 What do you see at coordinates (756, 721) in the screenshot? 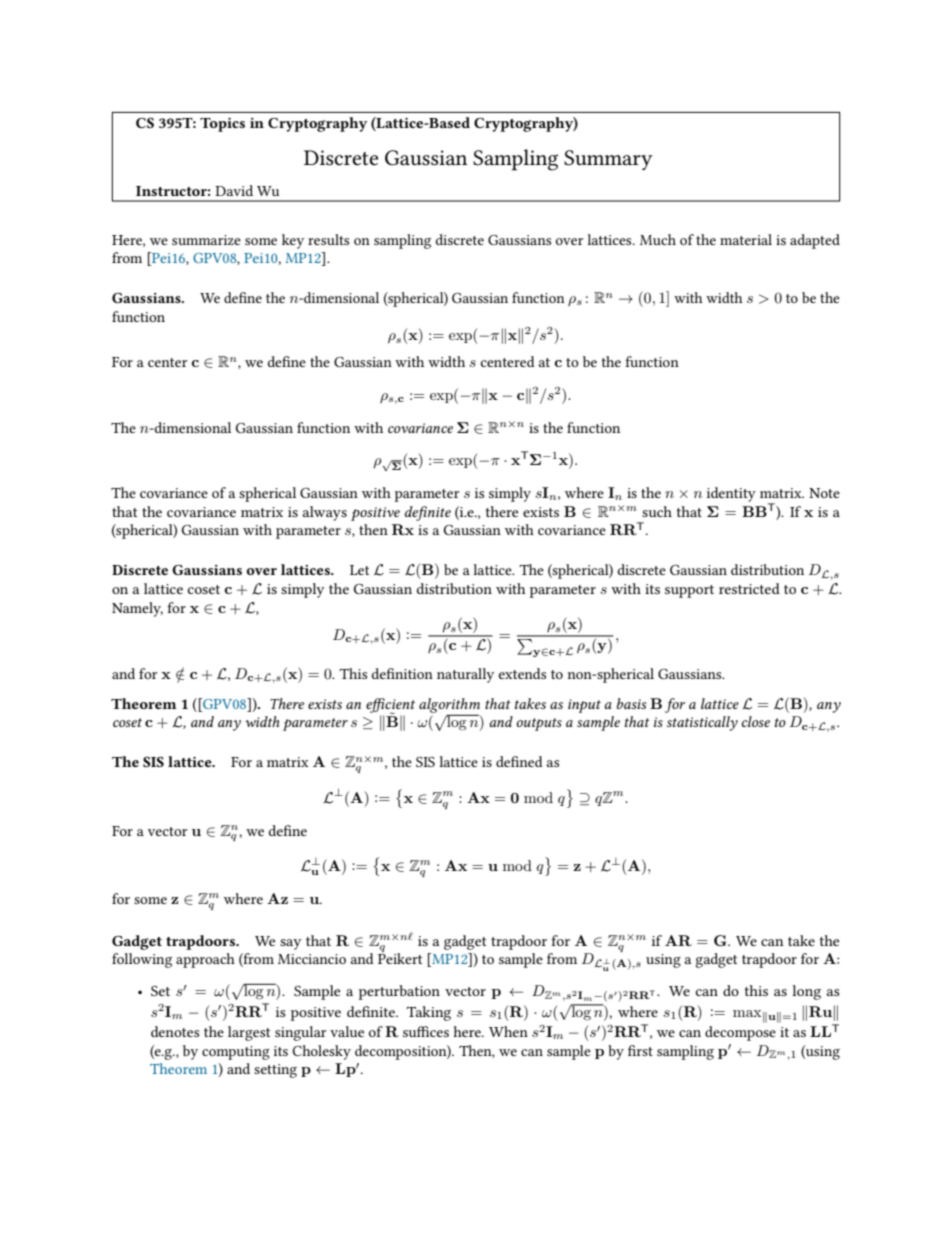
I see `close` at bounding box center [756, 721].
